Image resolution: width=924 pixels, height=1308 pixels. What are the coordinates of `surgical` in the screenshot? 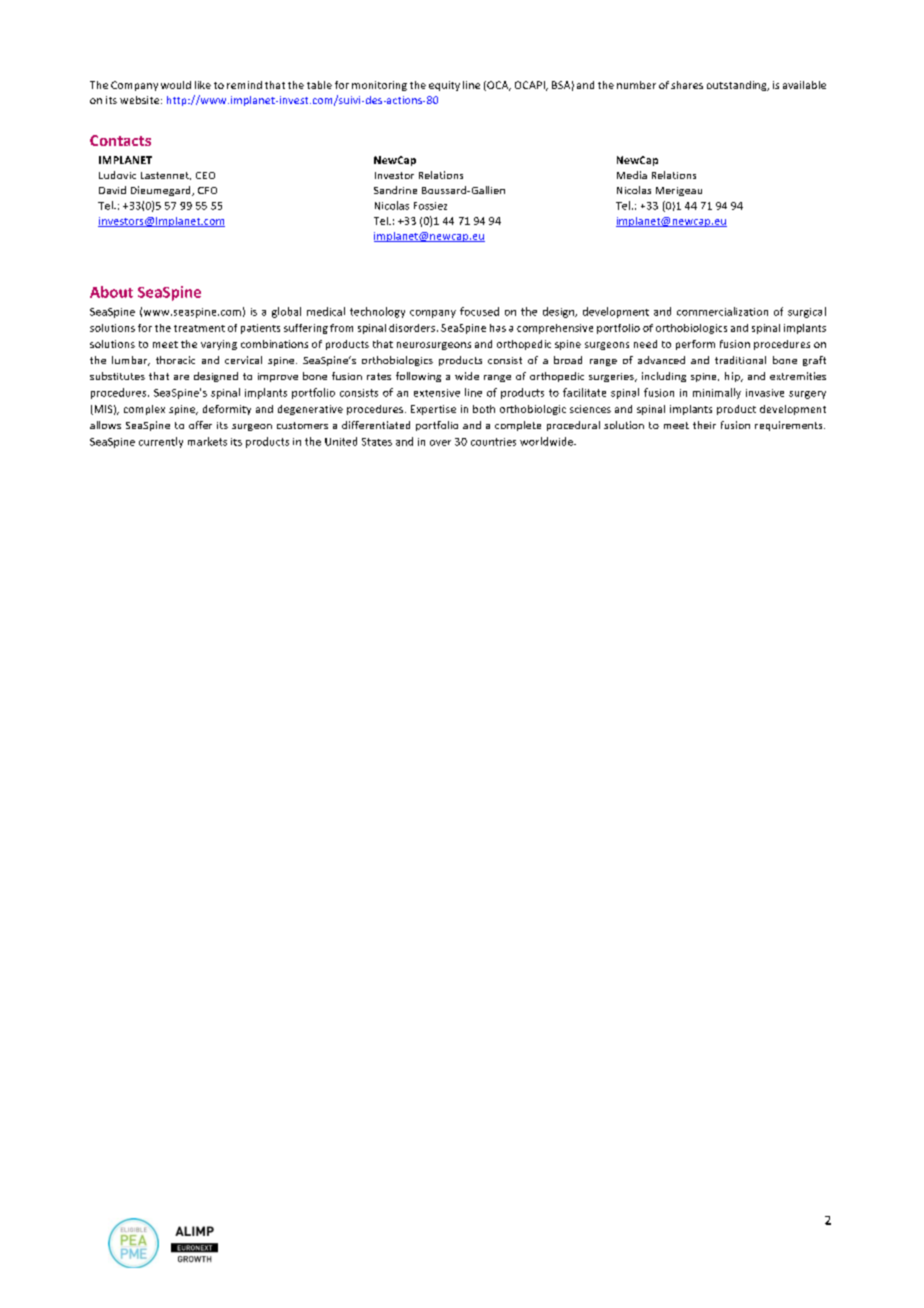 It's located at (807, 312).
